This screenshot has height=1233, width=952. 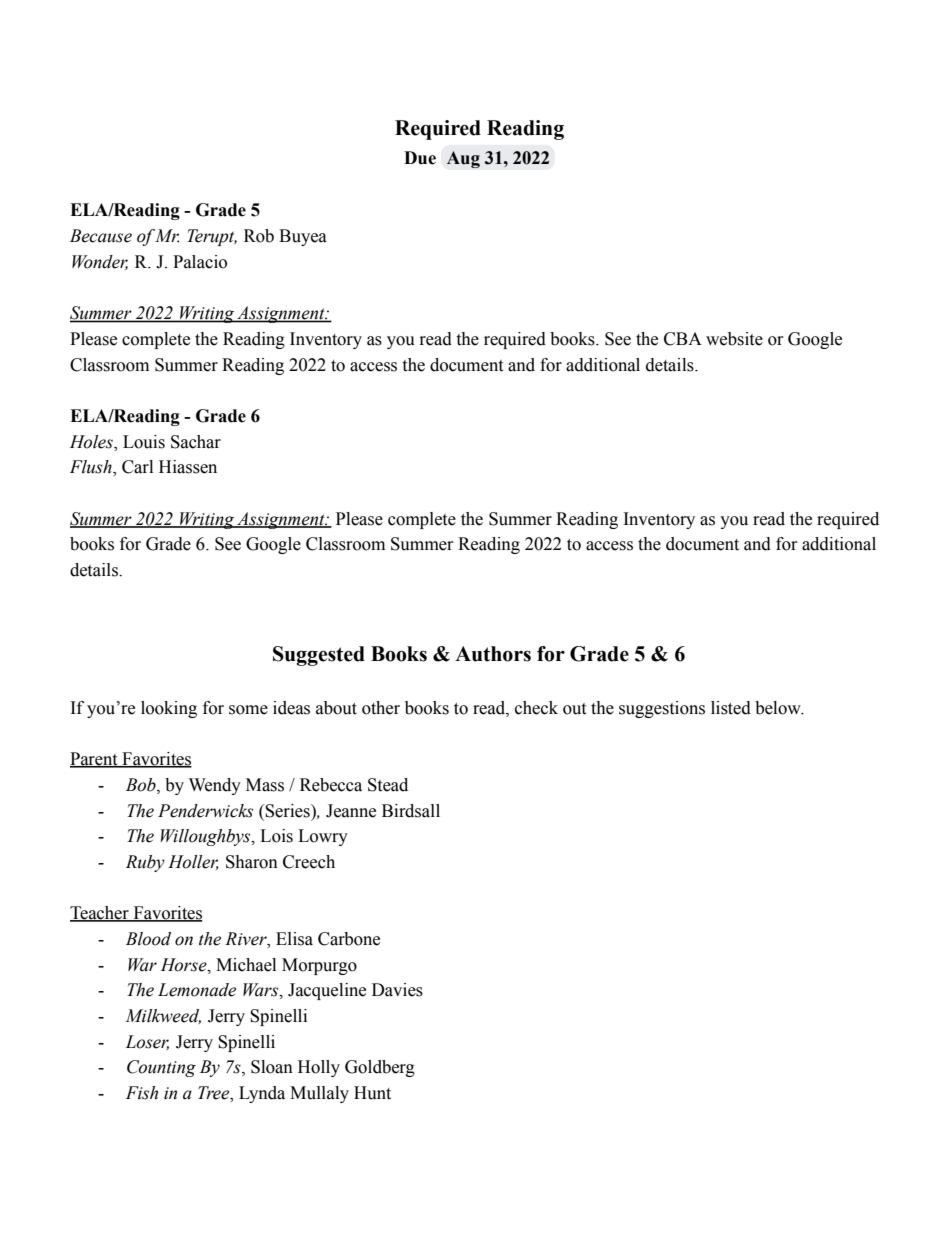 What do you see at coordinates (193, 862) in the screenshot?
I see `Holler` at bounding box center [193, 862].
